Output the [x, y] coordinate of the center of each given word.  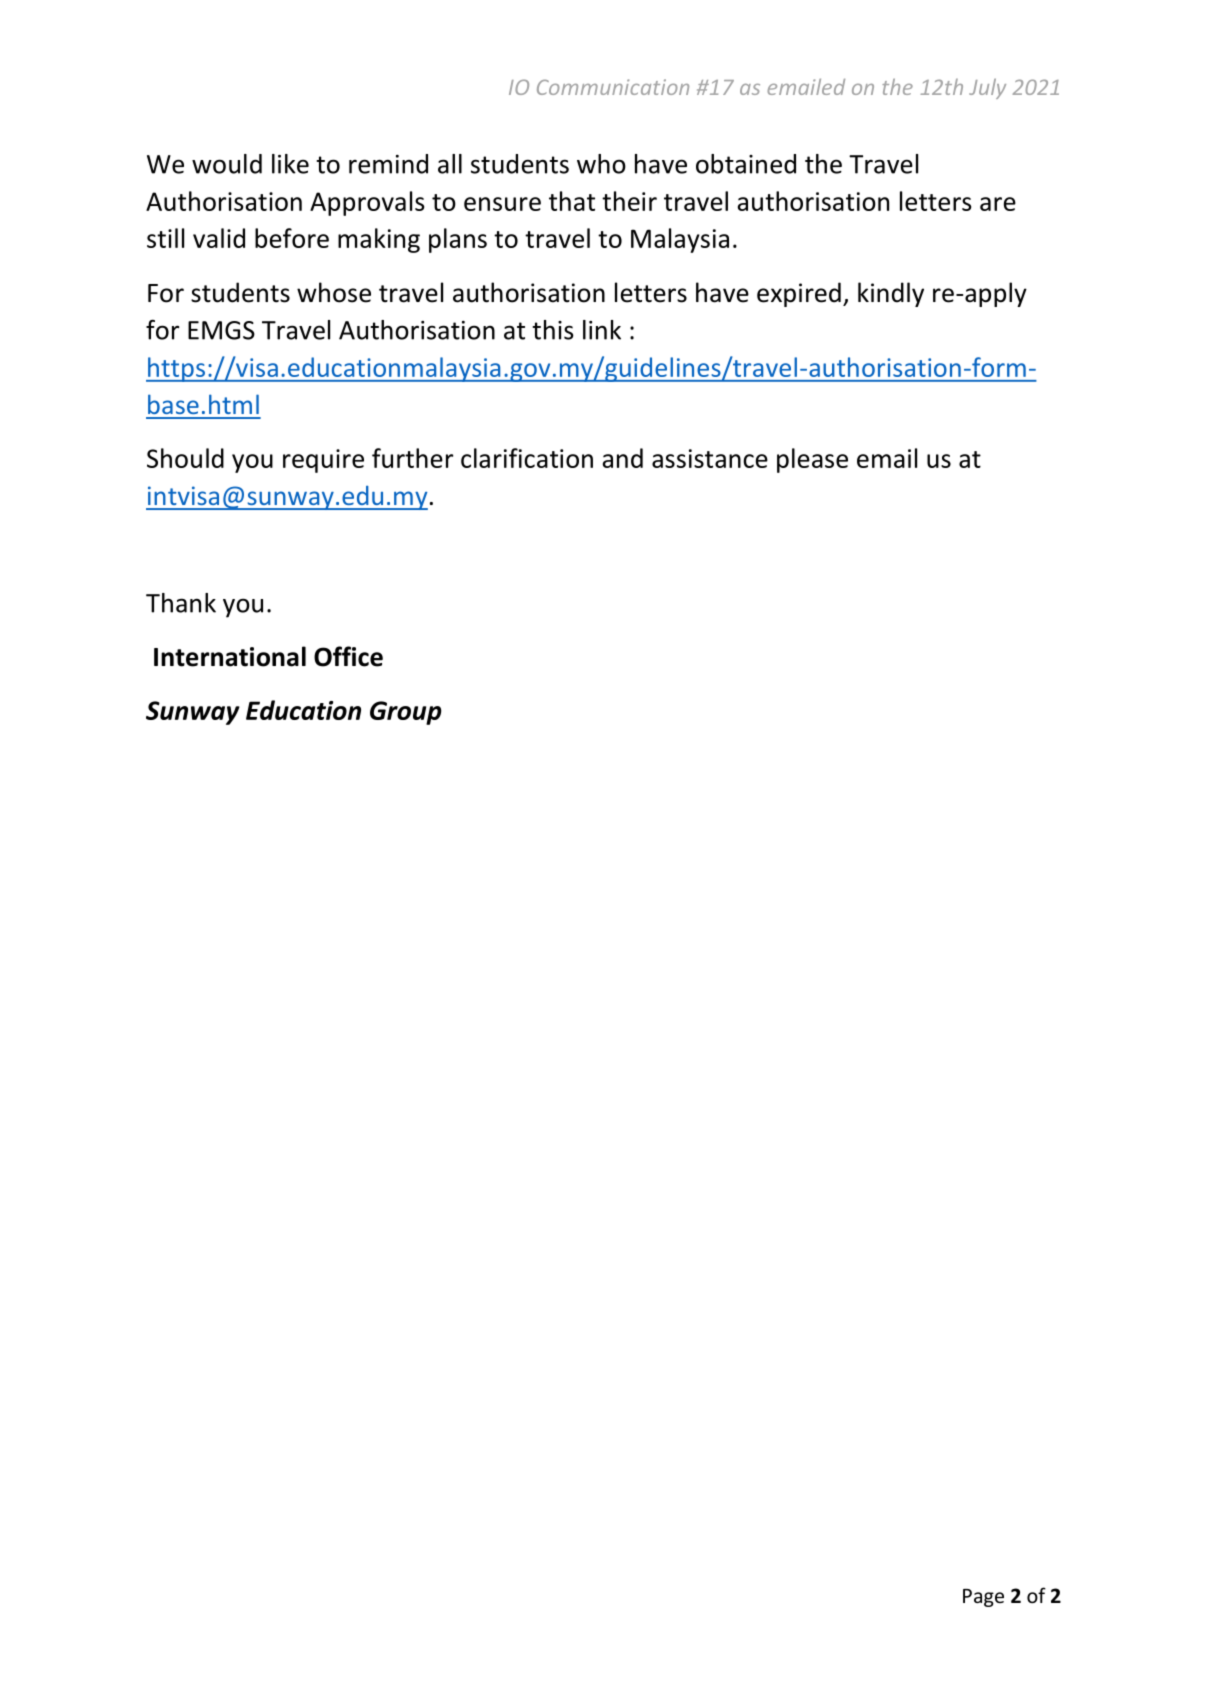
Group [406, 713]
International [230, 656]
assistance [710, 458]
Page [983, 1598]
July [987, 89]
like [290, 164]
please [812, 460]
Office [348, 656]
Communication [613, 87]
